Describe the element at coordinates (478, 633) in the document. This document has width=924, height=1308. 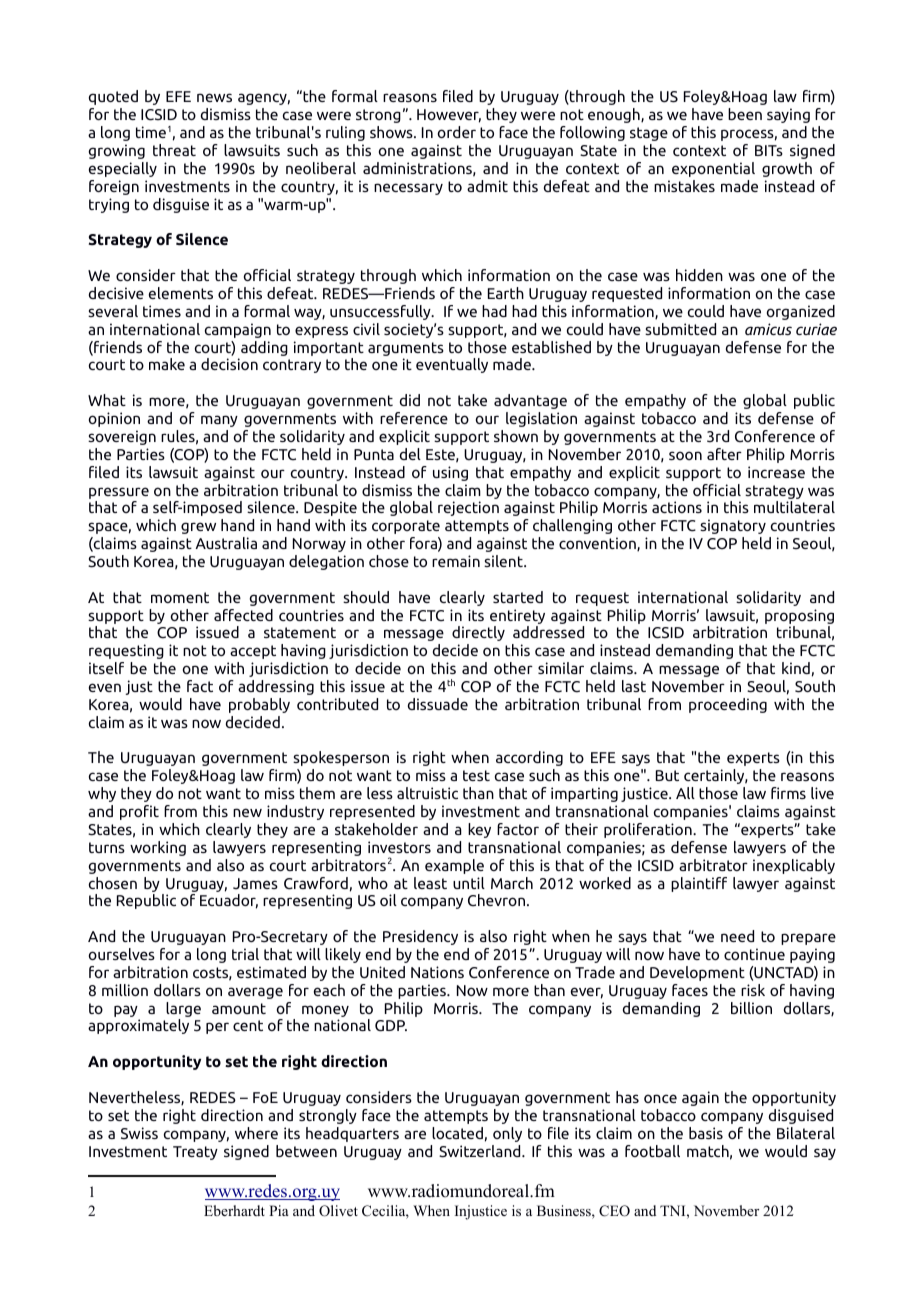
I see `directly` at that location.
